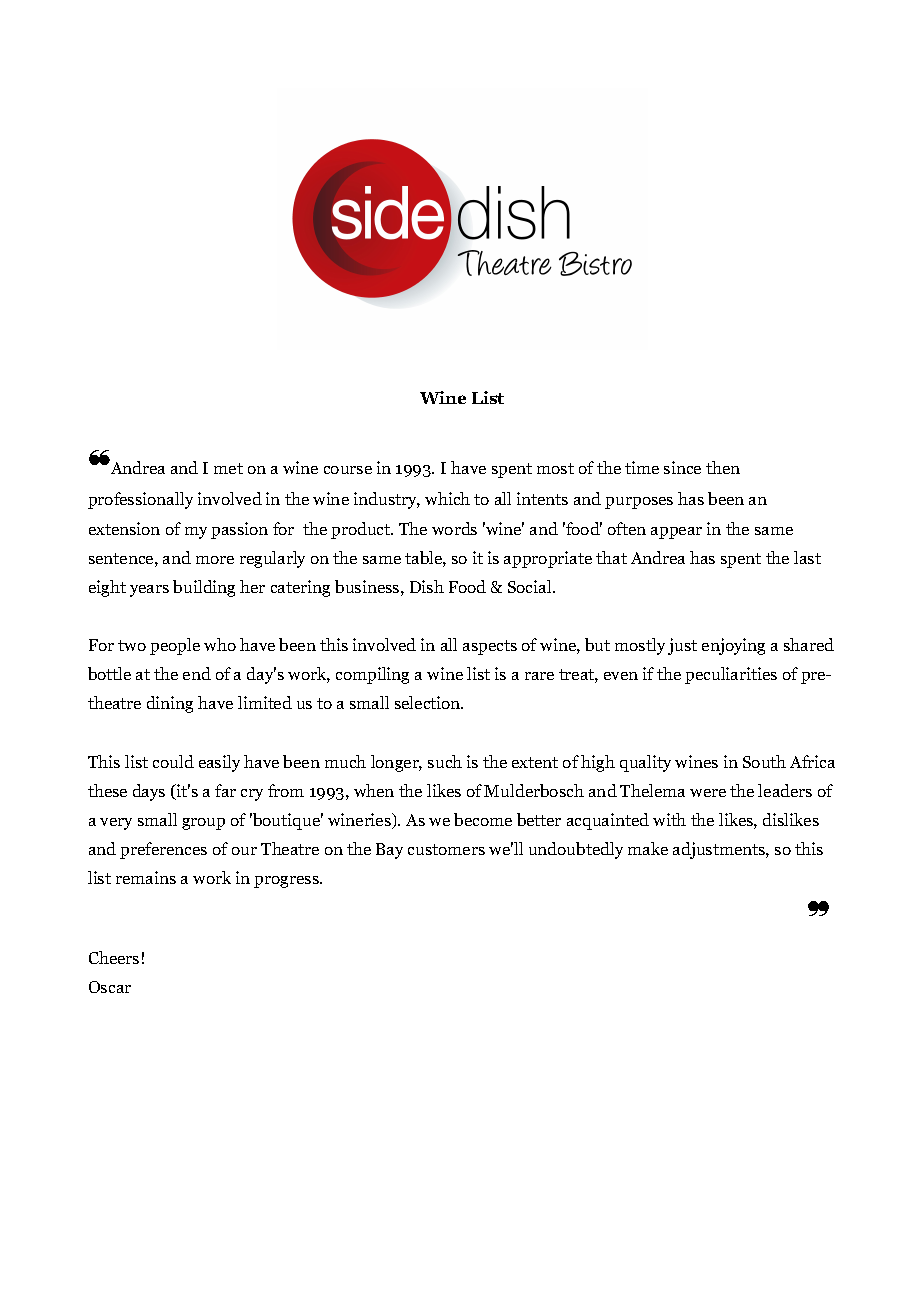 Image resolution: width=924 pixels, height=1308 pixels. I want to click on selection, so click(429, 702).
